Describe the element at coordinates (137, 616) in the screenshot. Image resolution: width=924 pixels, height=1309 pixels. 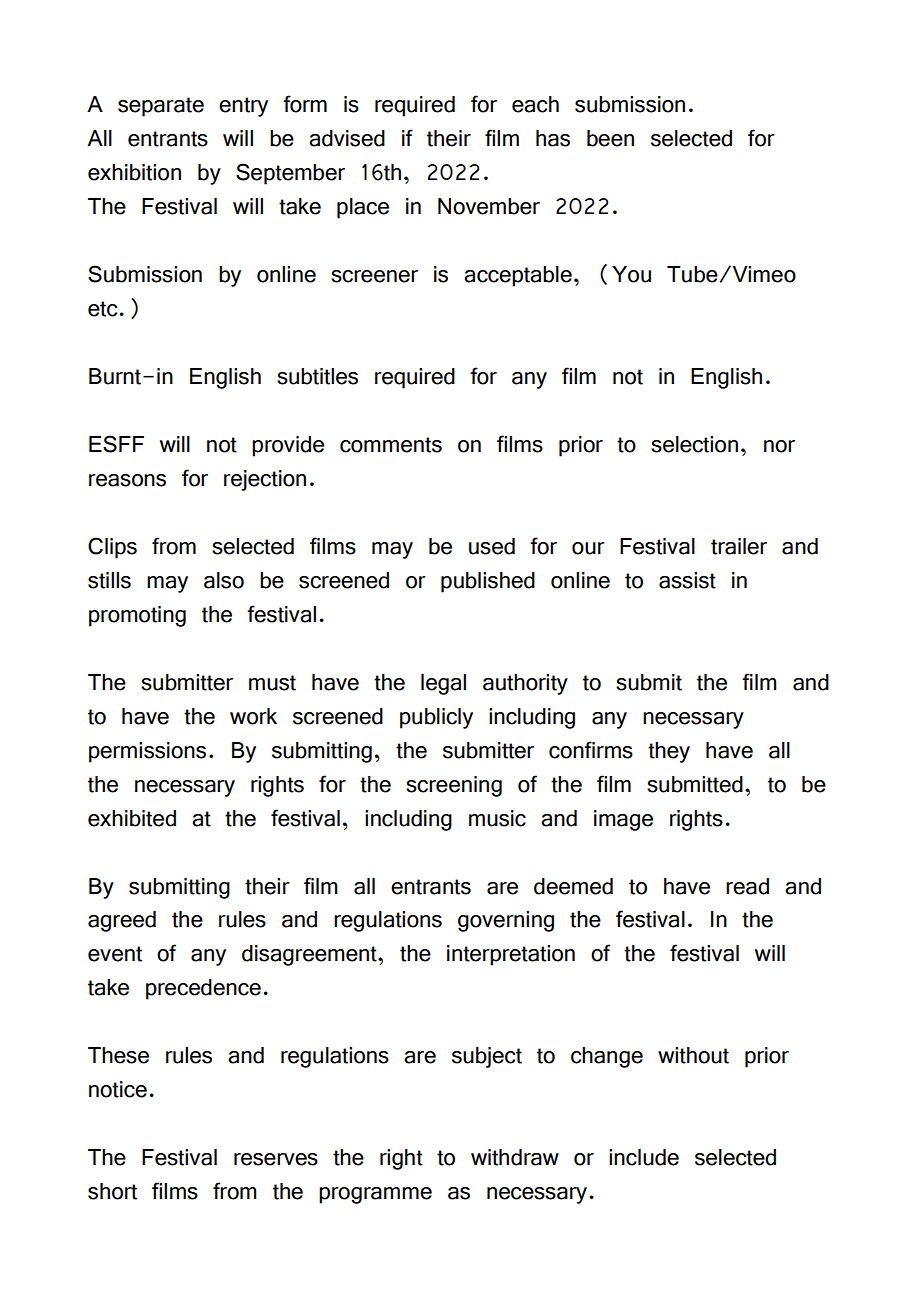
I see `promoting` at that location.
